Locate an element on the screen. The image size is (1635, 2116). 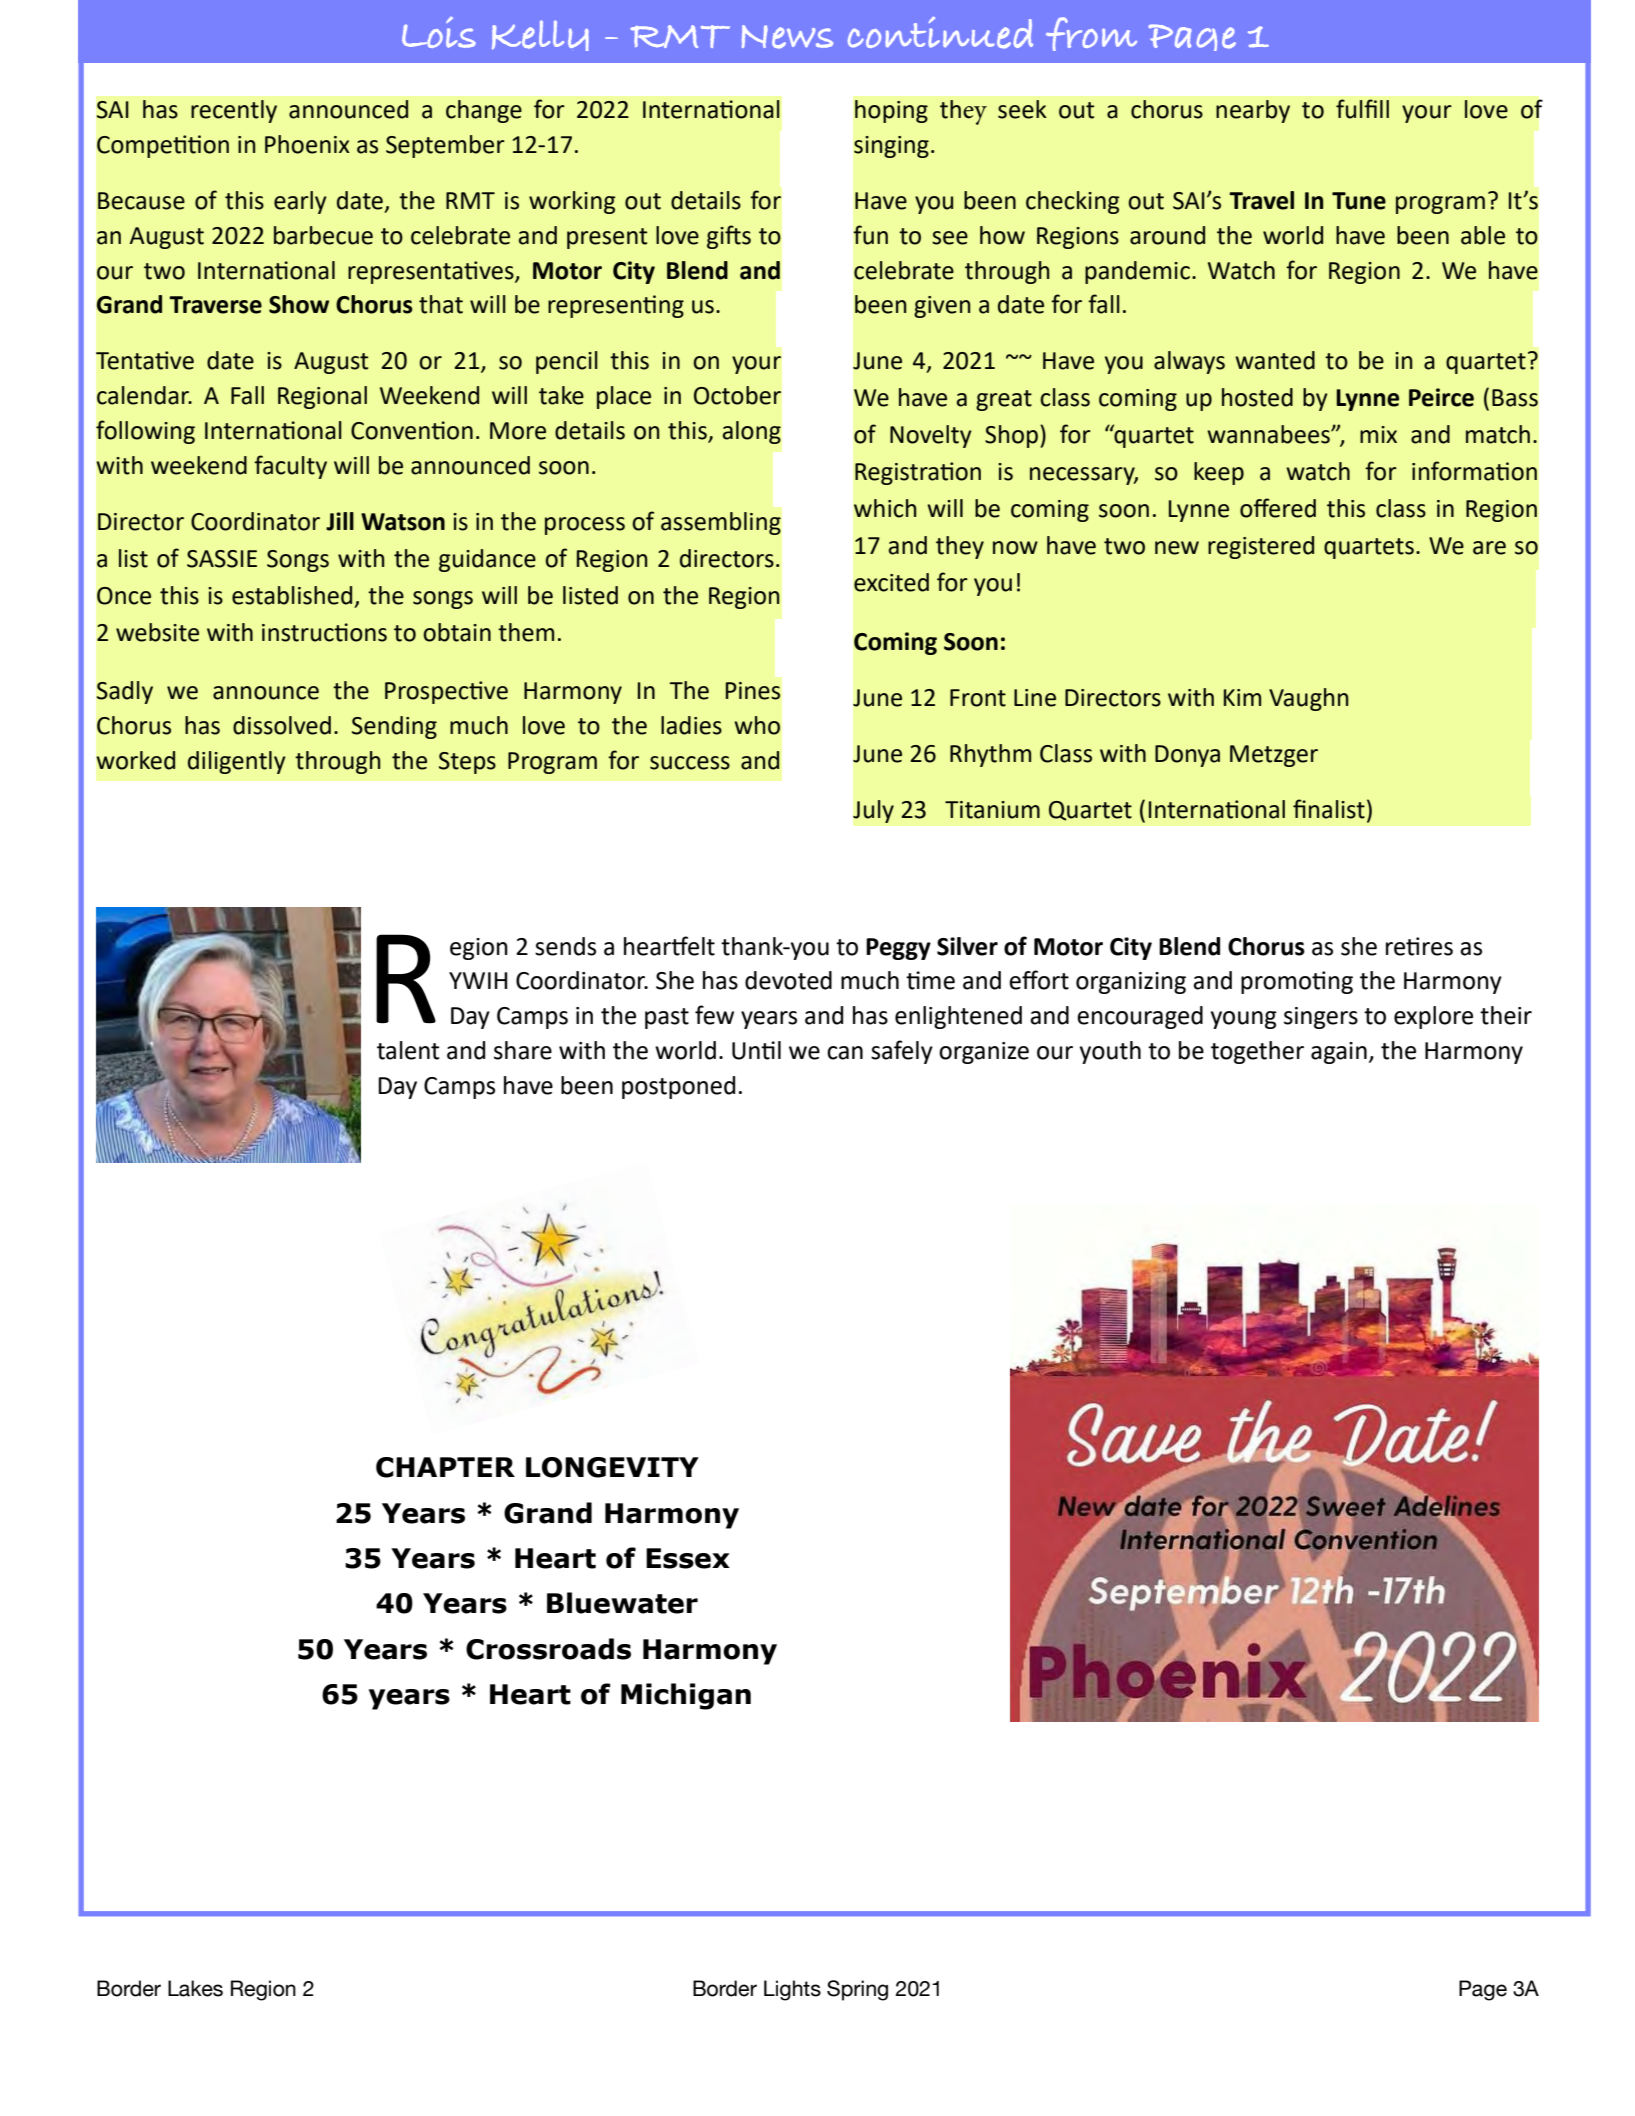
Lakes is located at coordinates (195, 1988).
